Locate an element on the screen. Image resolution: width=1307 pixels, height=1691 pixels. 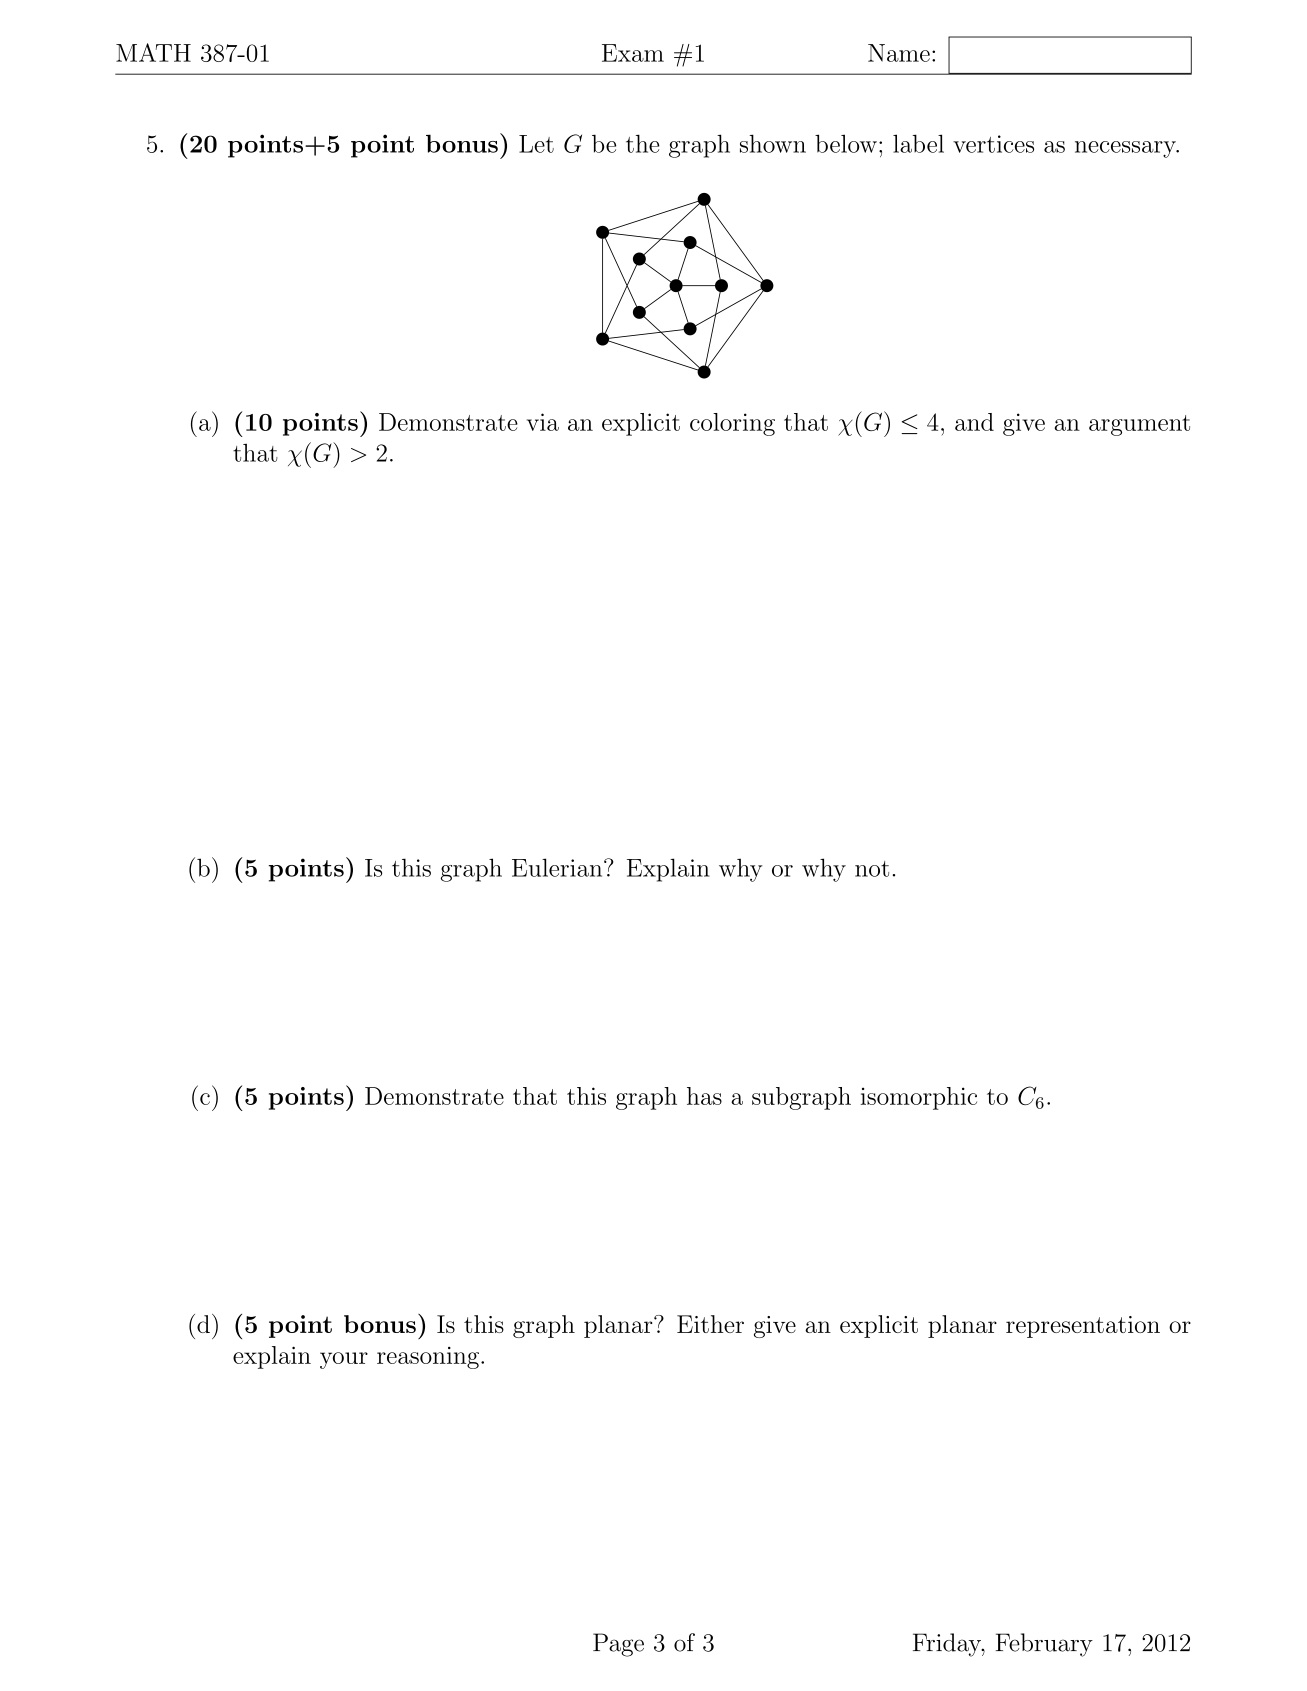
reasoning is located at coordinates (428, 1358).
